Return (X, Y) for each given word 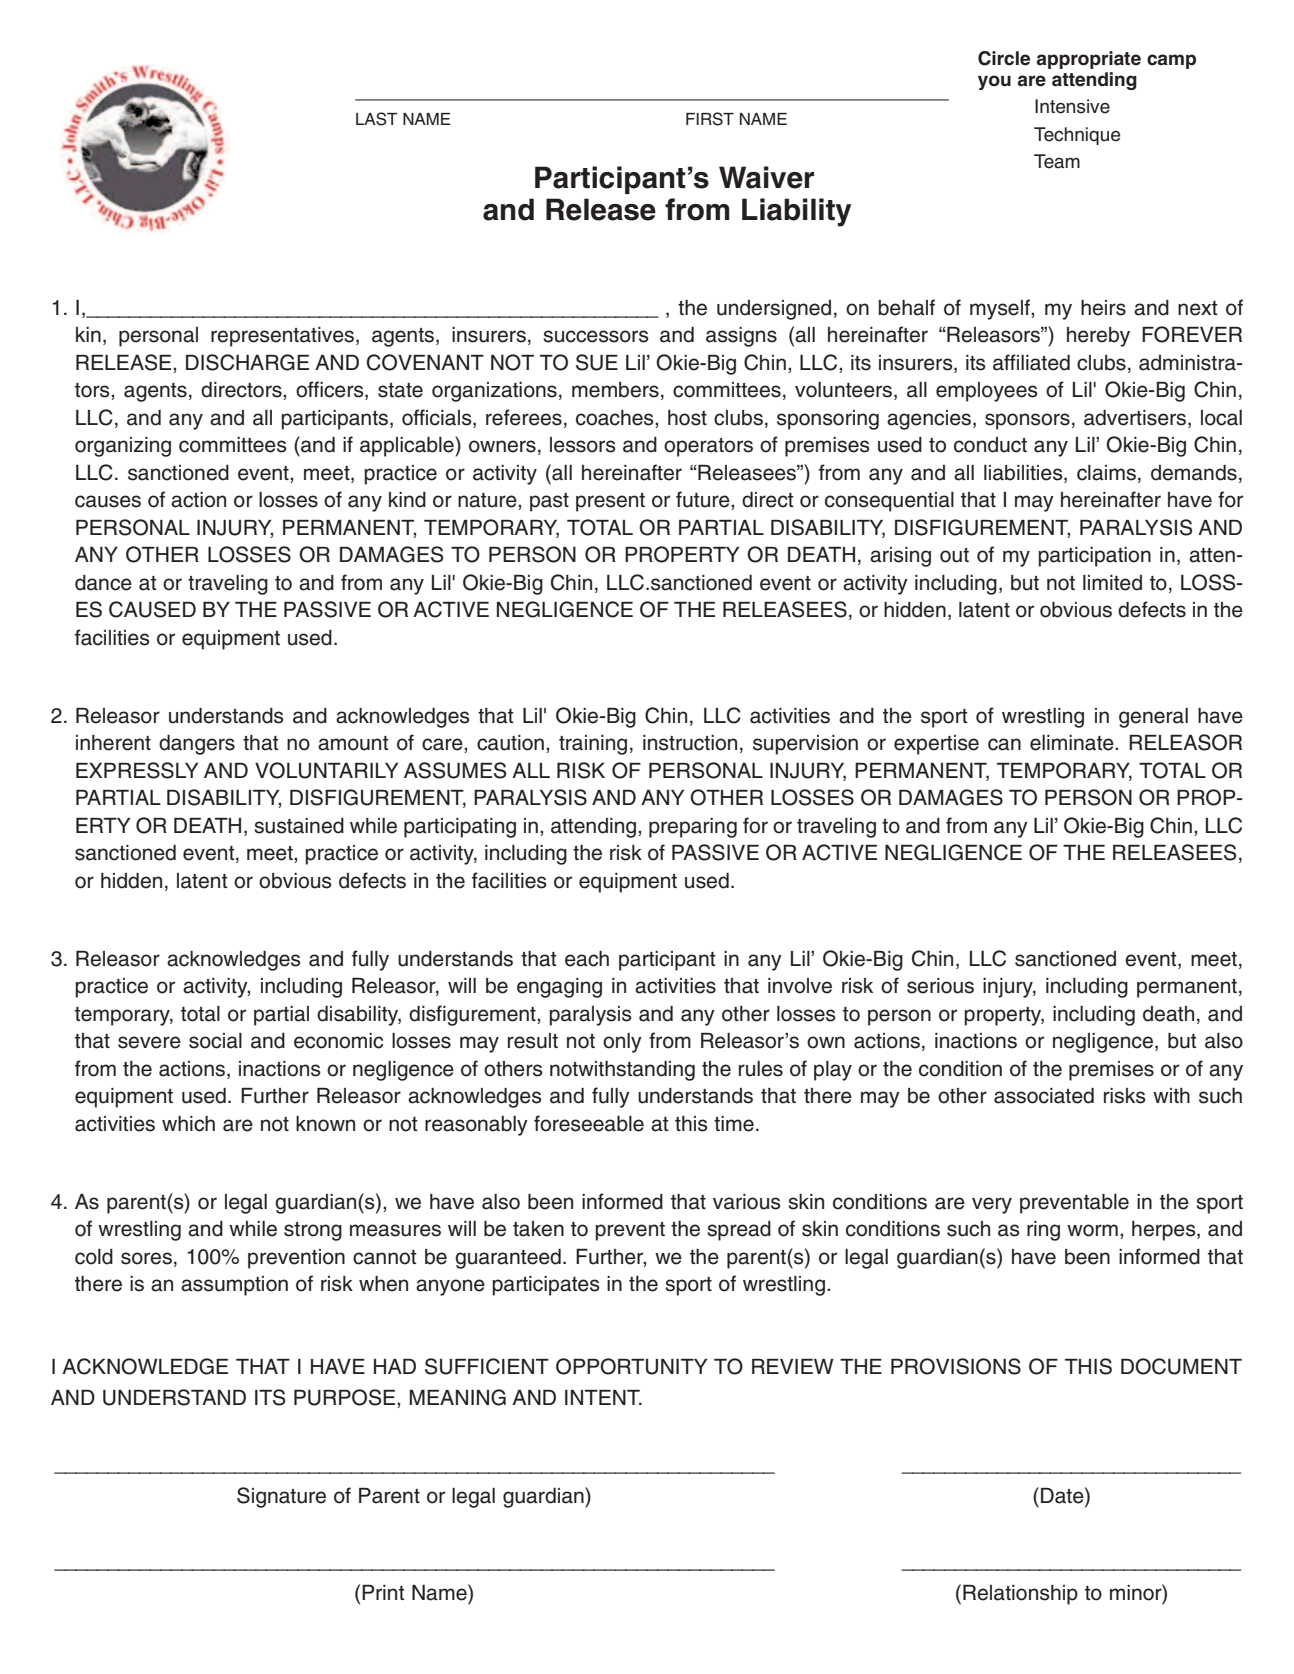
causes (108, 501)
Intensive (1072, 106)
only (622, 1043)
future (704, 500)
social (215, 1041)
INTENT (603, 1397)
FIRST (710, 119)
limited (1112, 583)
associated (1044, 1096)
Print (383, 1592)
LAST (376, 119)
